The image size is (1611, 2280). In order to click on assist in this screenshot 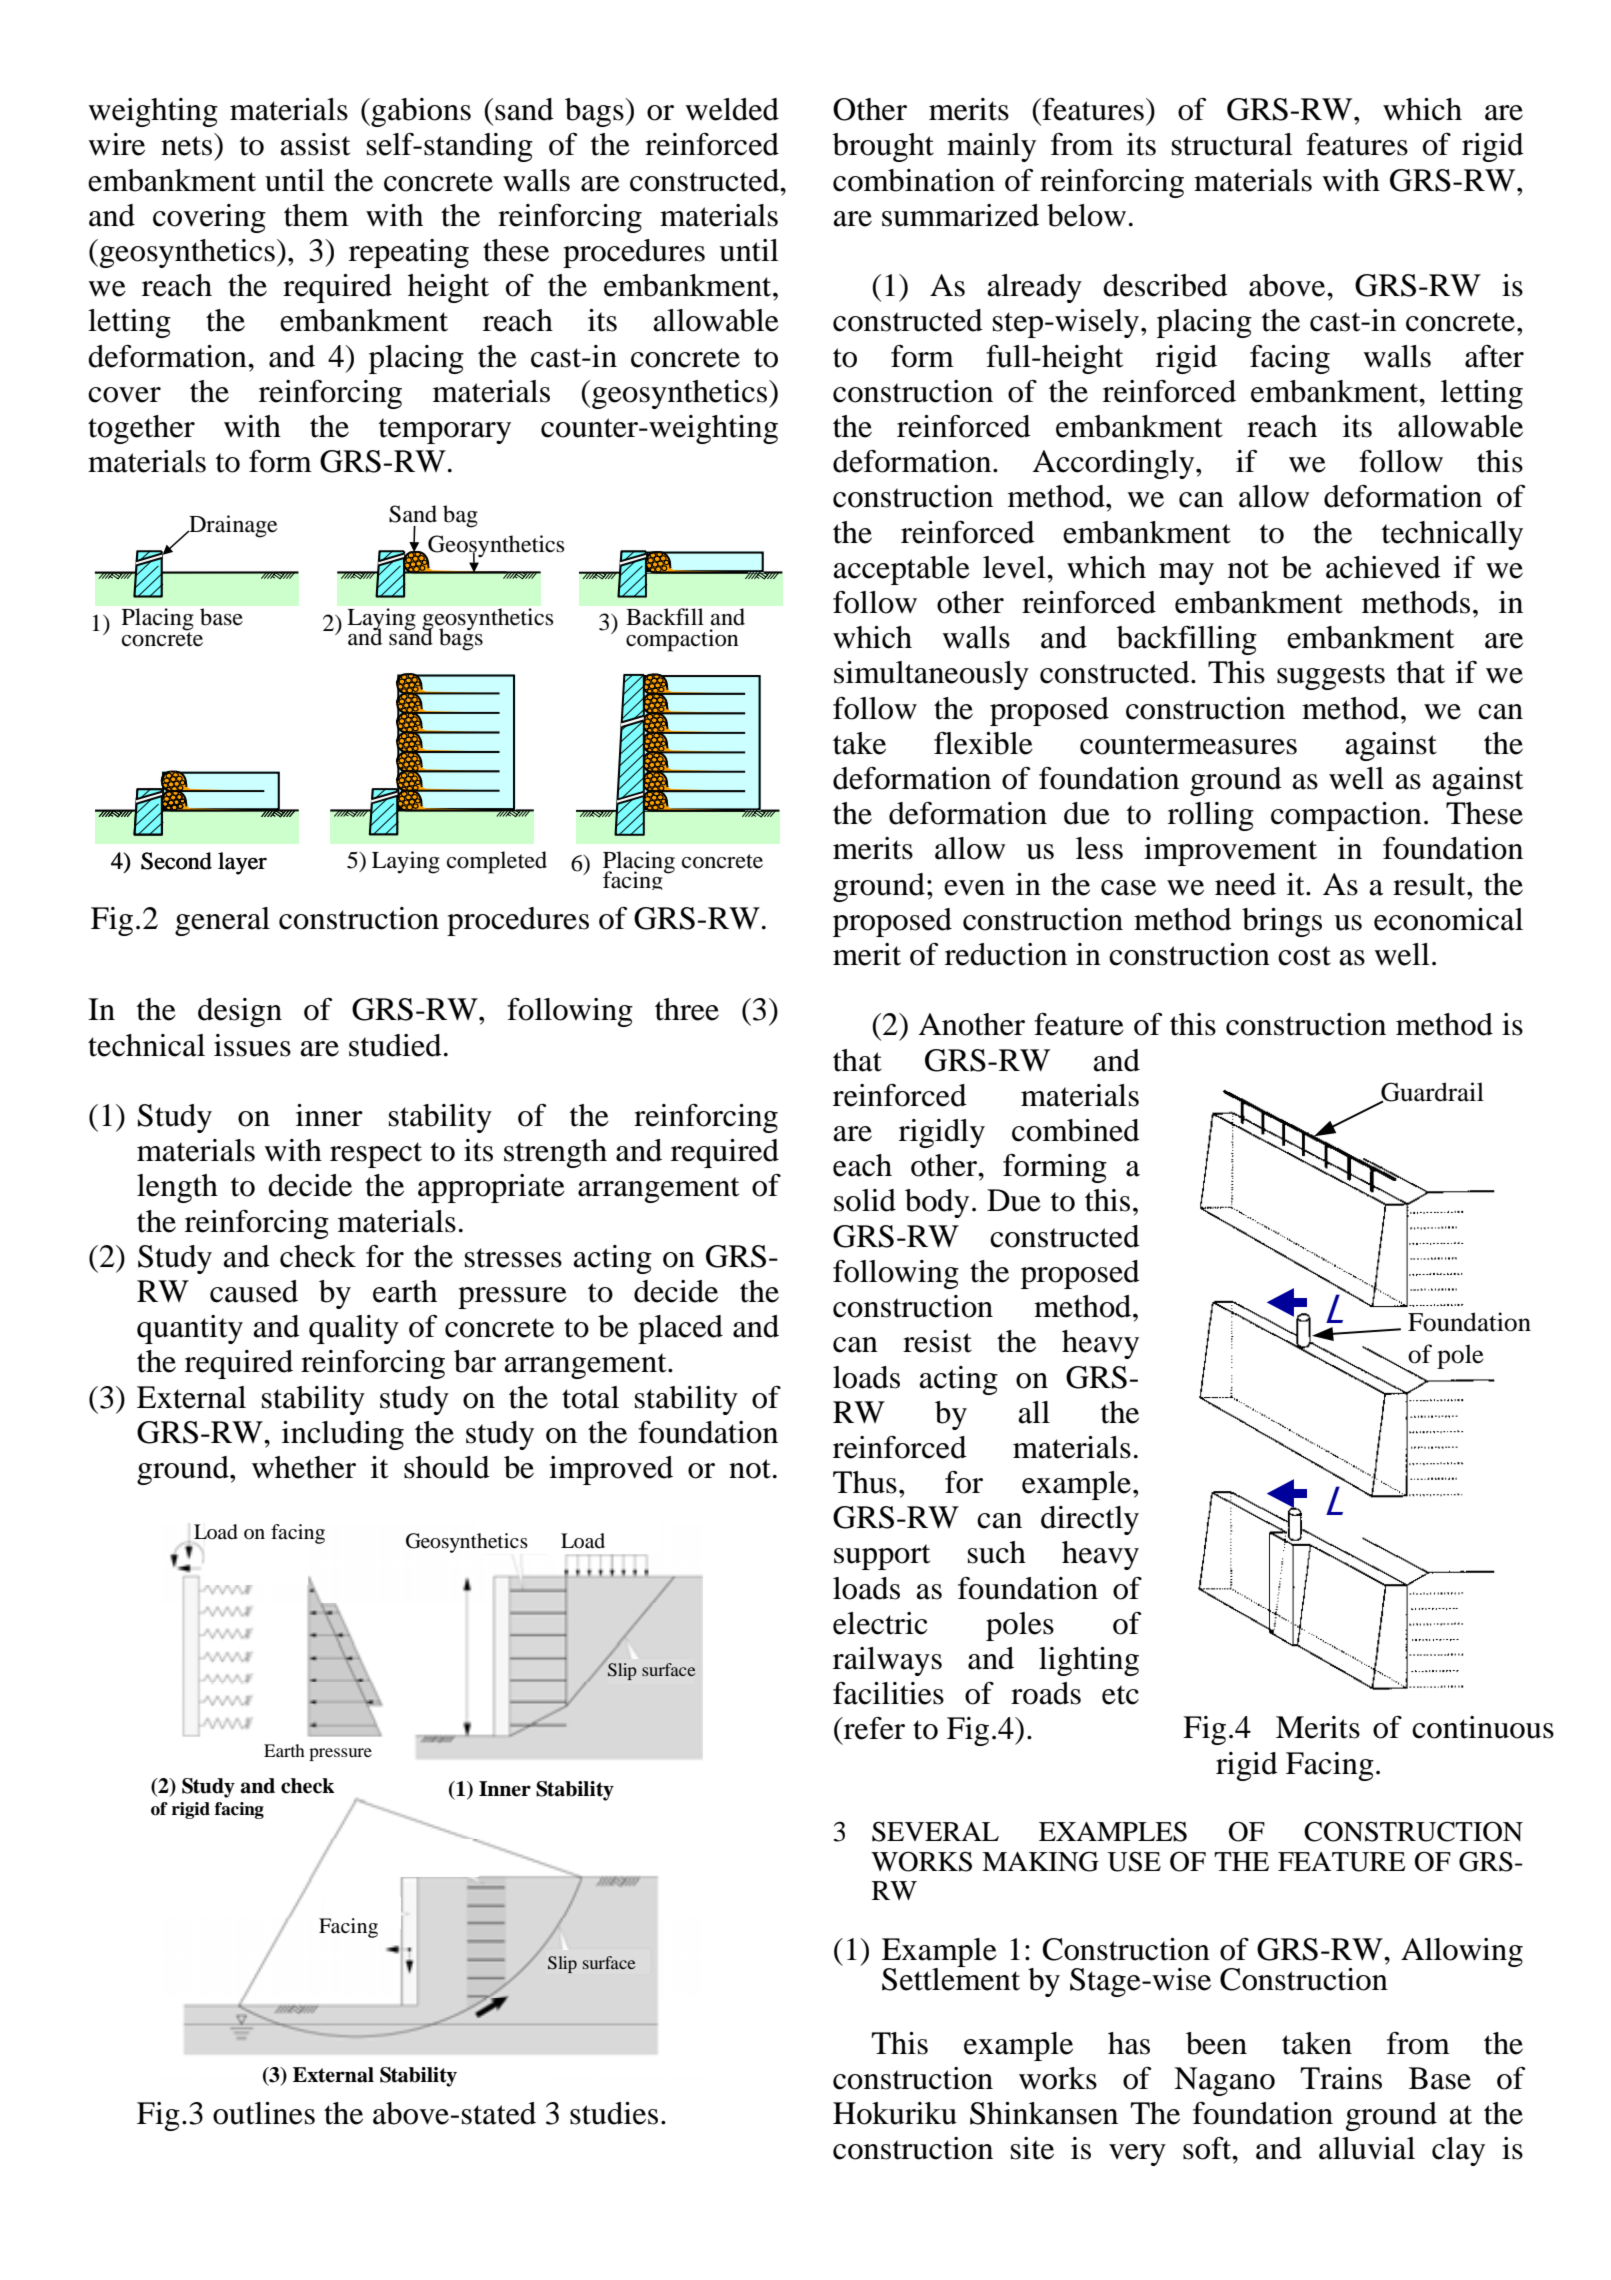, I will do `click(315, 144)`.
